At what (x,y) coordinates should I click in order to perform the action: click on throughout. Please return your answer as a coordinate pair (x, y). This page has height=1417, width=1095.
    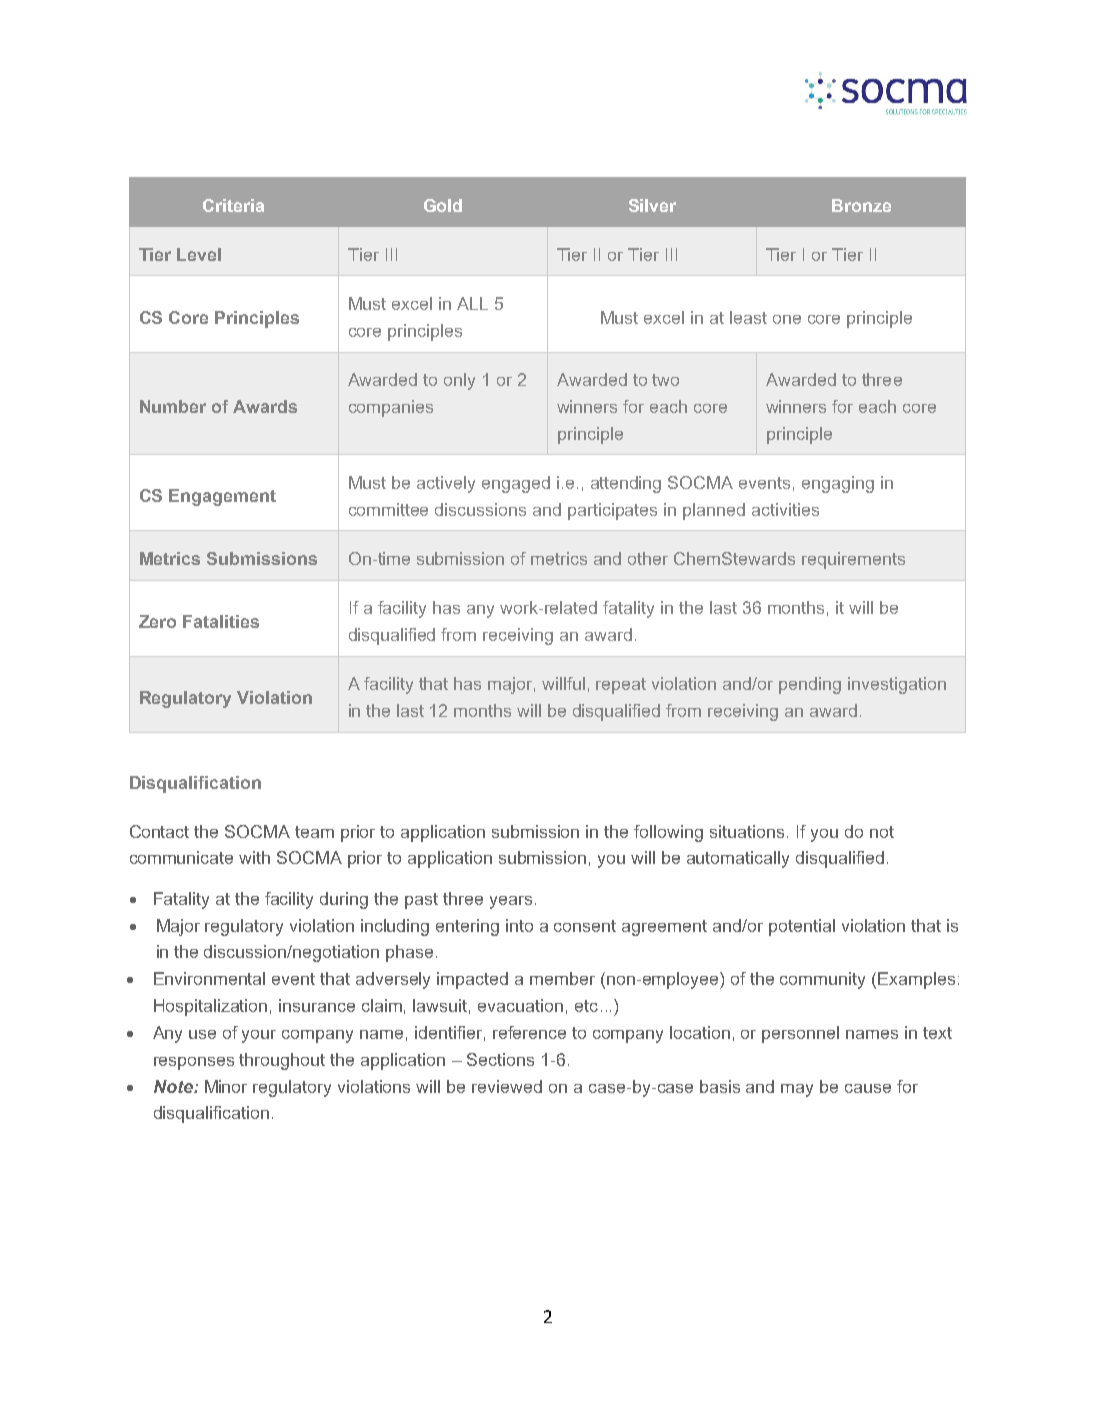
    Looking at the image, I should click on (282, 1061).
